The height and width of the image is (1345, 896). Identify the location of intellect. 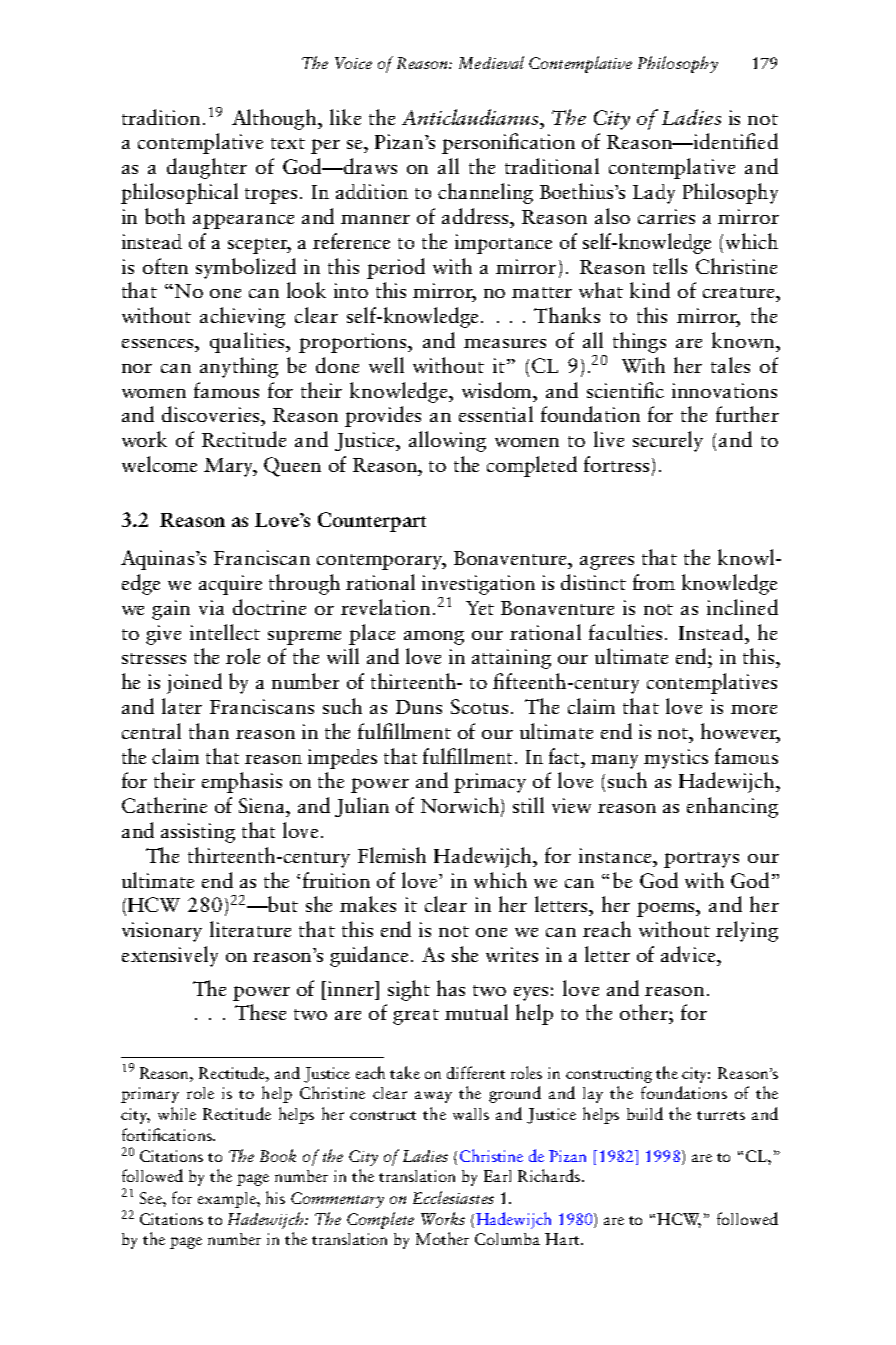
(225, 632).
